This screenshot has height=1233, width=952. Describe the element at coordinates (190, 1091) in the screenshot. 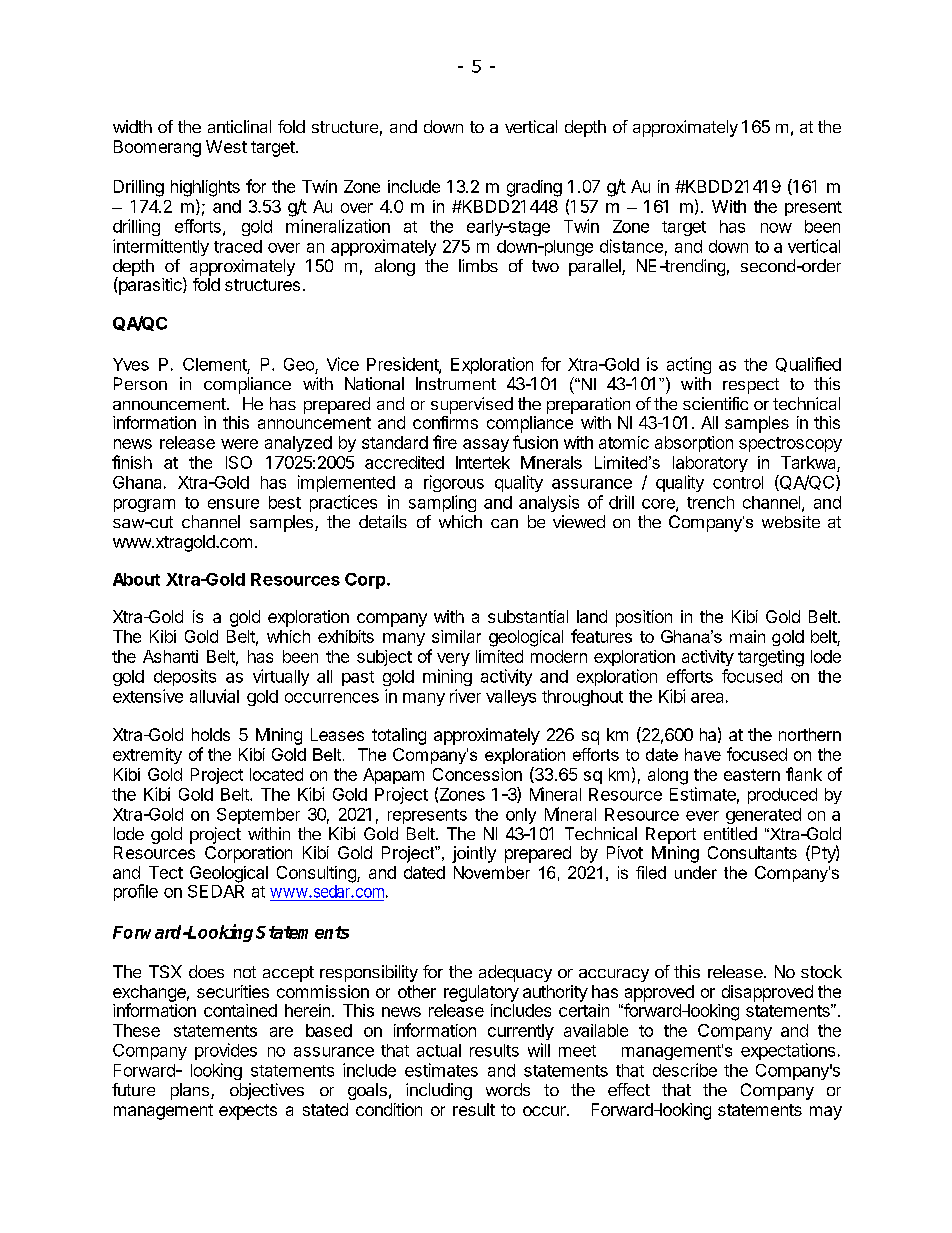

I see `plans` at that location.
